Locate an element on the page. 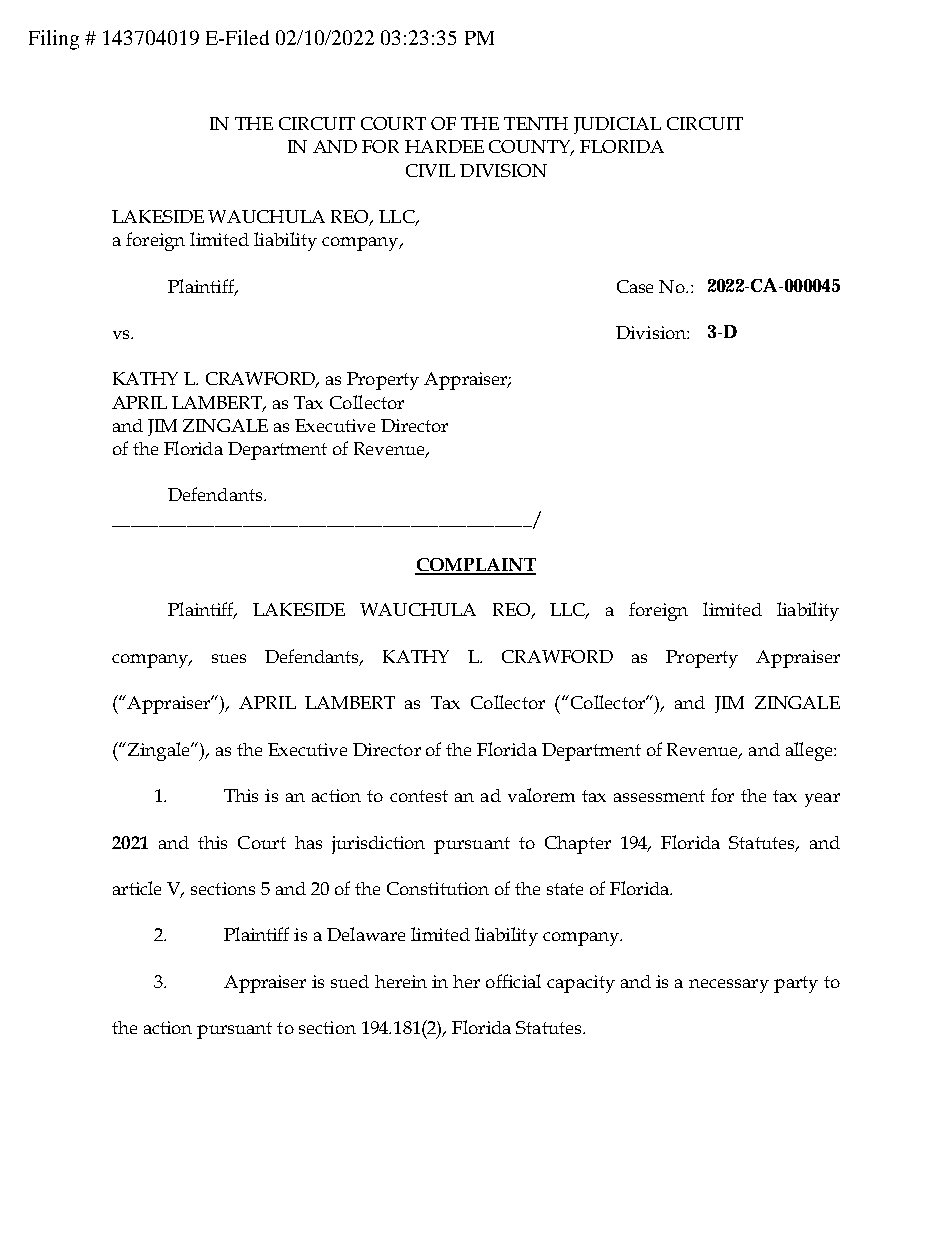 Image resolution: width=952 pixels, height=1233 pixels. article is located at coordinates (137, 888).
